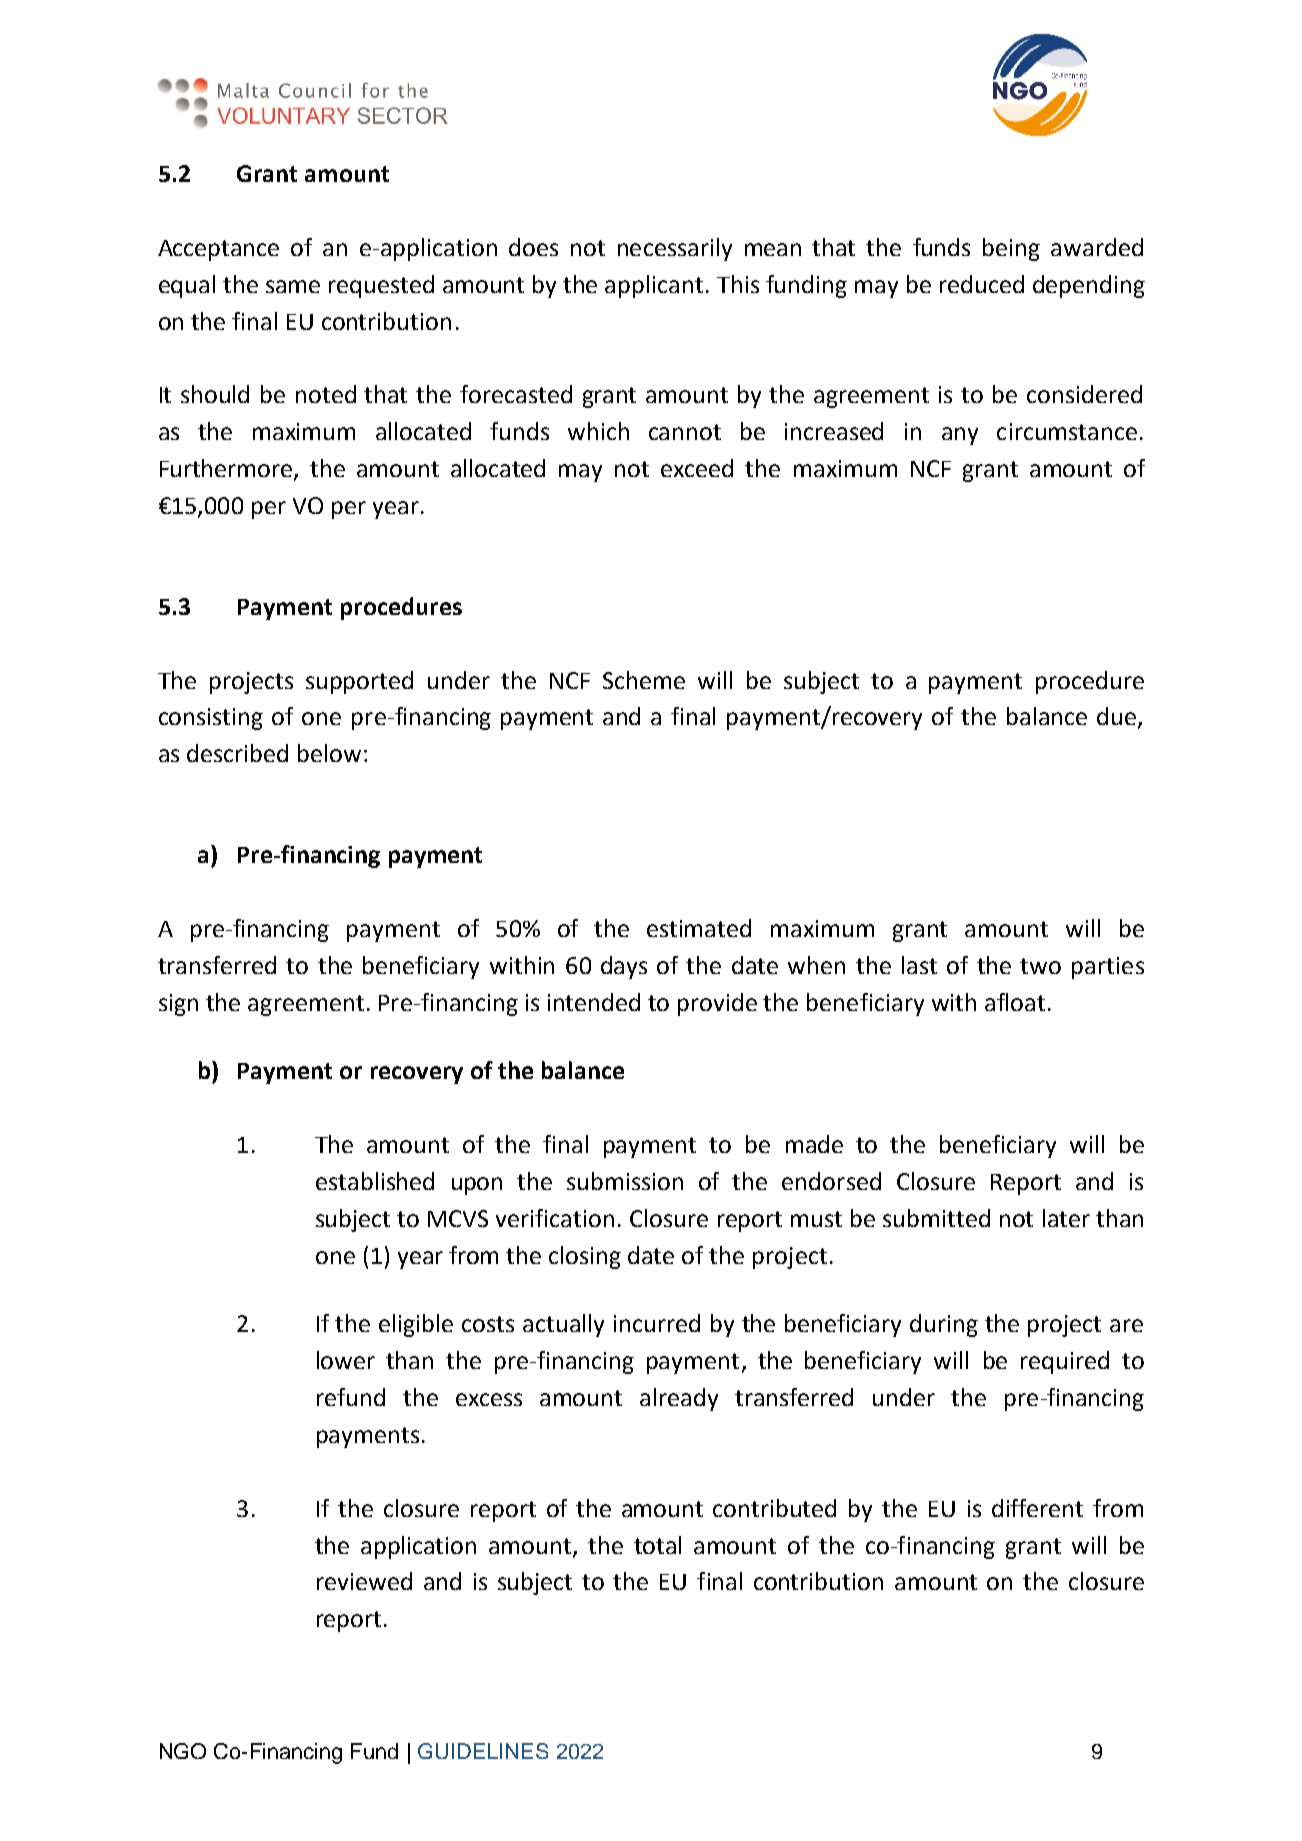 This screenshot has height=1841, width=1302. Describe the element at coordinates (699, 928) in the screenshot. I see `estimated` at that location.
